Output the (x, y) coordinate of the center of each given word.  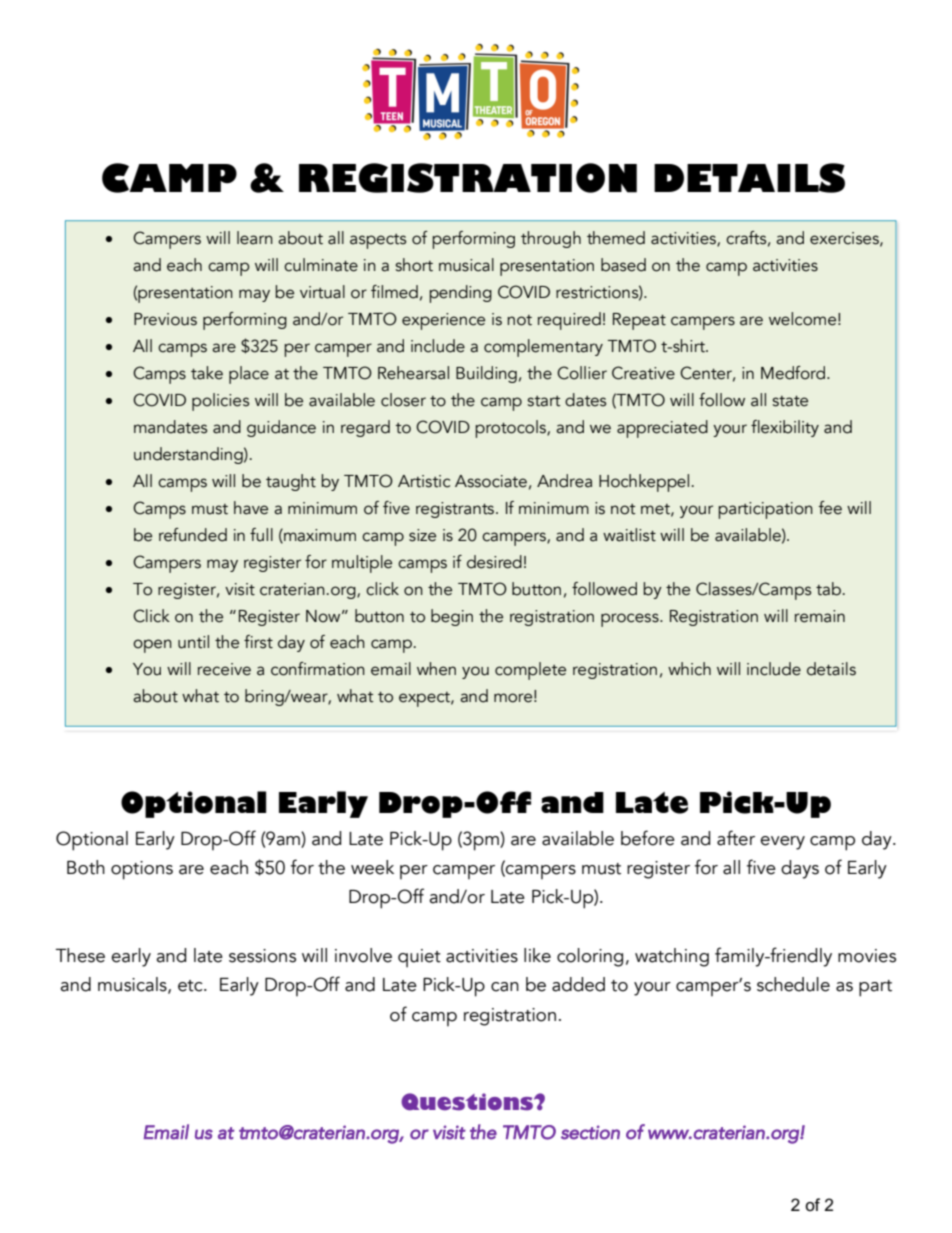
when (436, 669)
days (800, 869)
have (251, 508)
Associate (491, 481)
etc (191, 986)
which (689, 669)
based (623, 265)
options (142, 870)
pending (460, 294)
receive (224, 669)
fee (830, 508)
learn (255, 238)
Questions (468, 1102)
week (372, 867)
